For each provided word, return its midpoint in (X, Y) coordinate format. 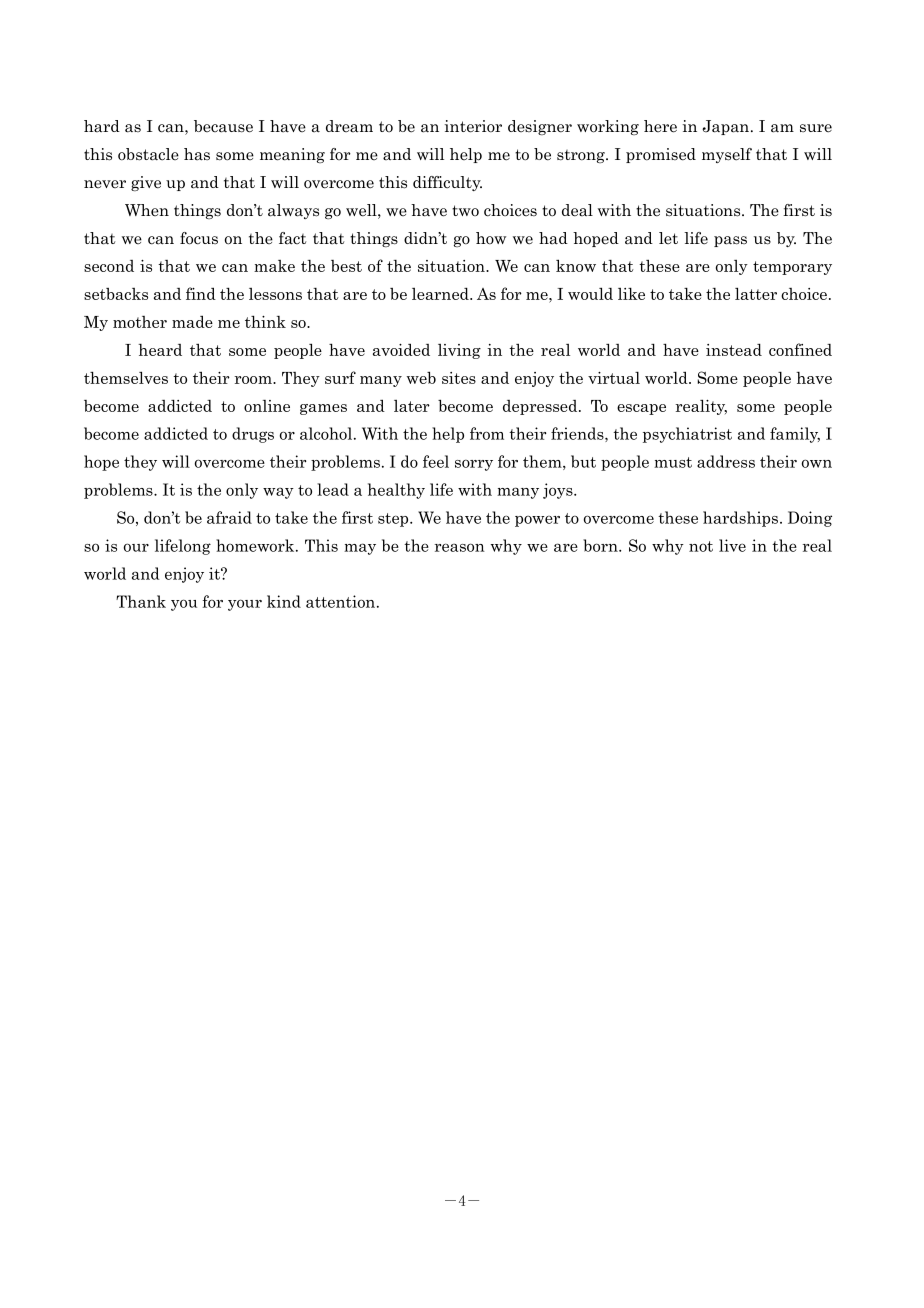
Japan (727, 127)
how (491, 238)
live (732, 545)
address (726, 461)
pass (730, 241)
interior (473, 126)
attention (342, 601)
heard (160, 350)
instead (734, 349)
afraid (229, 517)
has (197, 154)
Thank (141, 601)
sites (459, 378)
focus (199, 238)
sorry (474, 465)
